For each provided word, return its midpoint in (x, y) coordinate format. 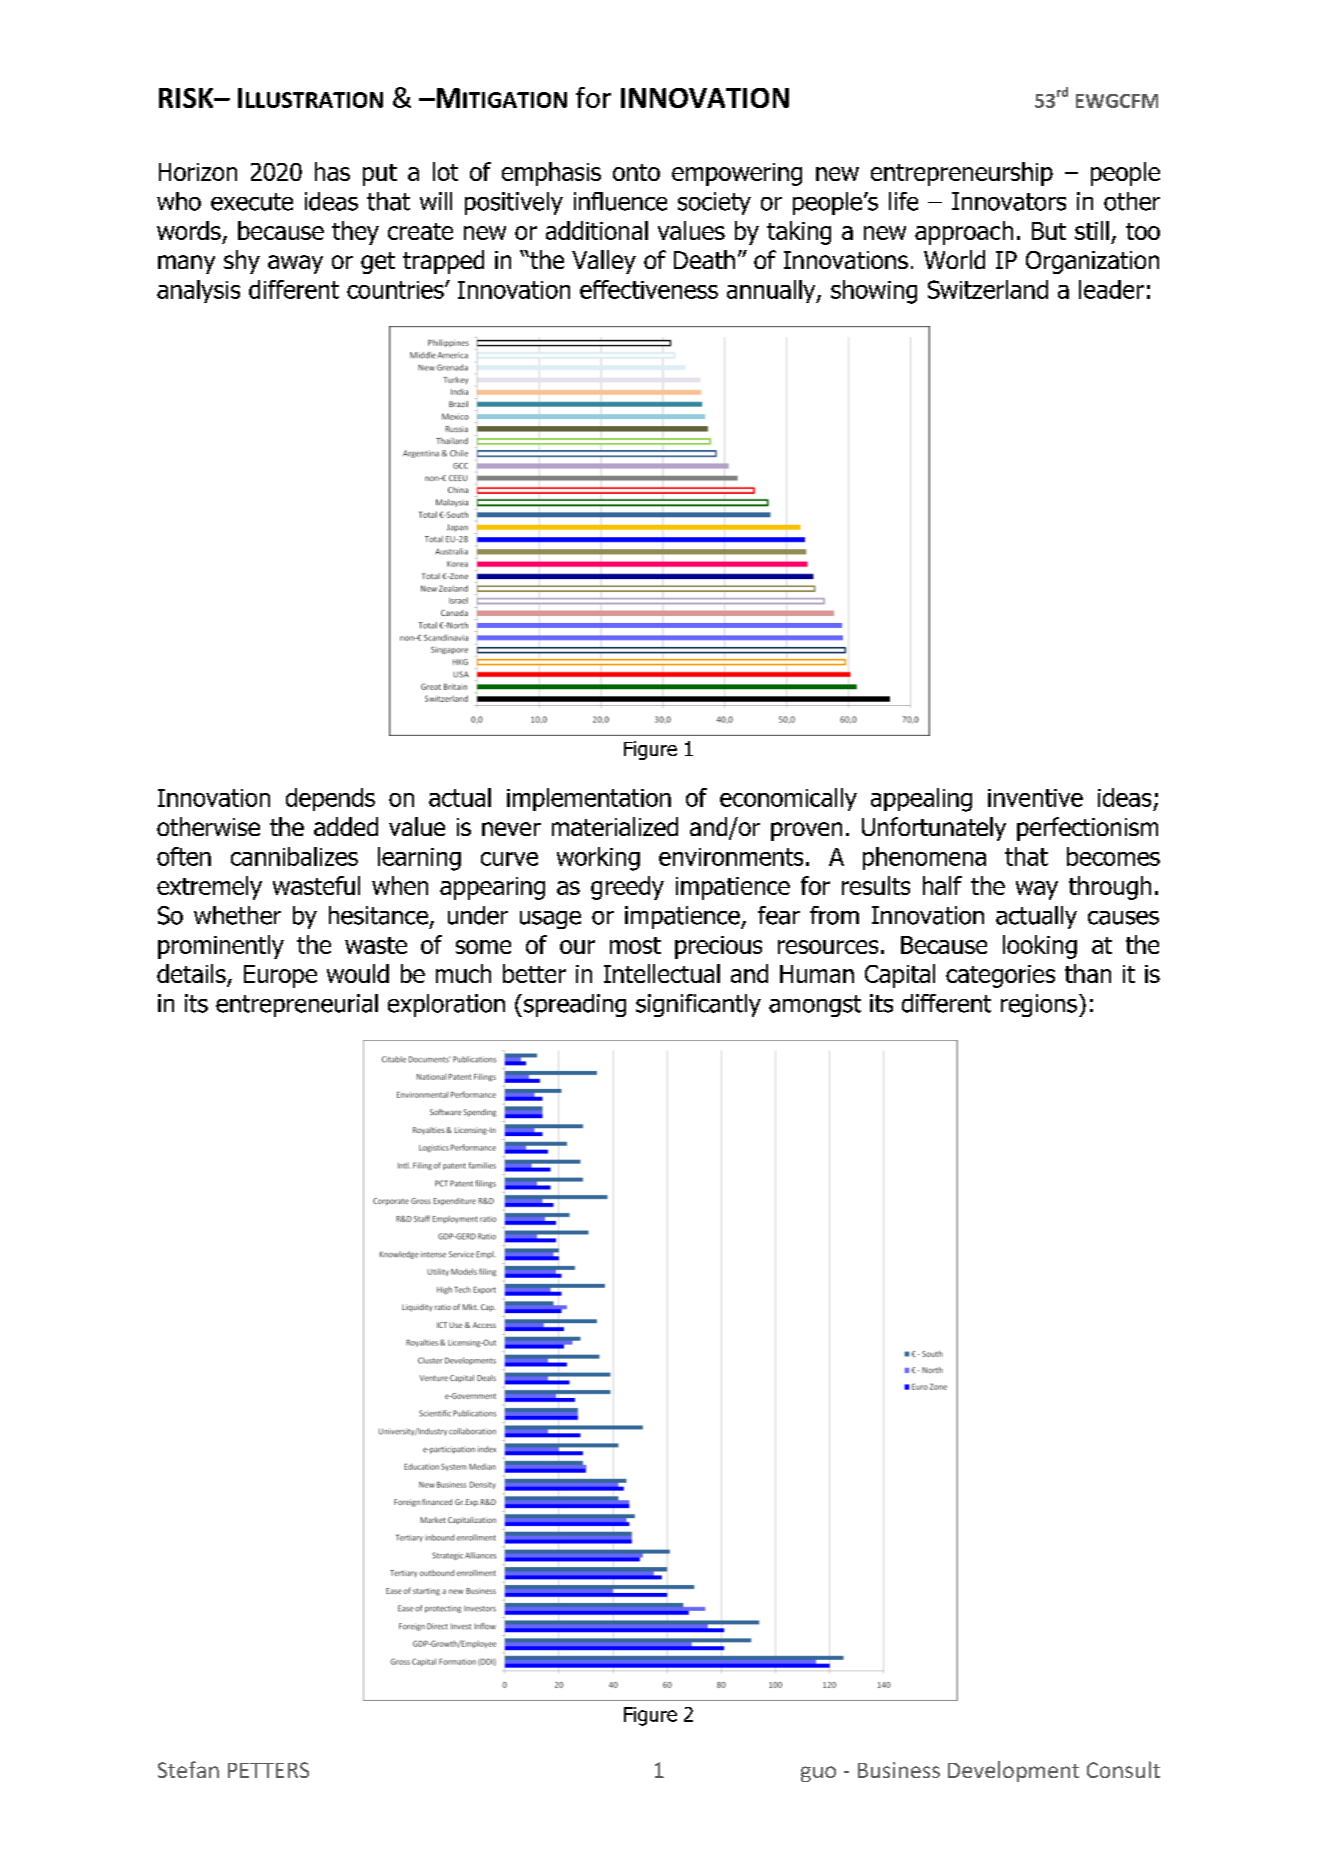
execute (252, 202)
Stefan (188, 1769)
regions (1039, 1005)
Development (1013, 1771)
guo (818, 1774)
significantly (698, 1005)
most (635, 945)
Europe (280, 976)
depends (330, 799)
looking (1040, 947)
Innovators (1009, 201)
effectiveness (649, 289)
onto (636, 172)
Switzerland (988, 289)
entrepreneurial (297, 1005)
